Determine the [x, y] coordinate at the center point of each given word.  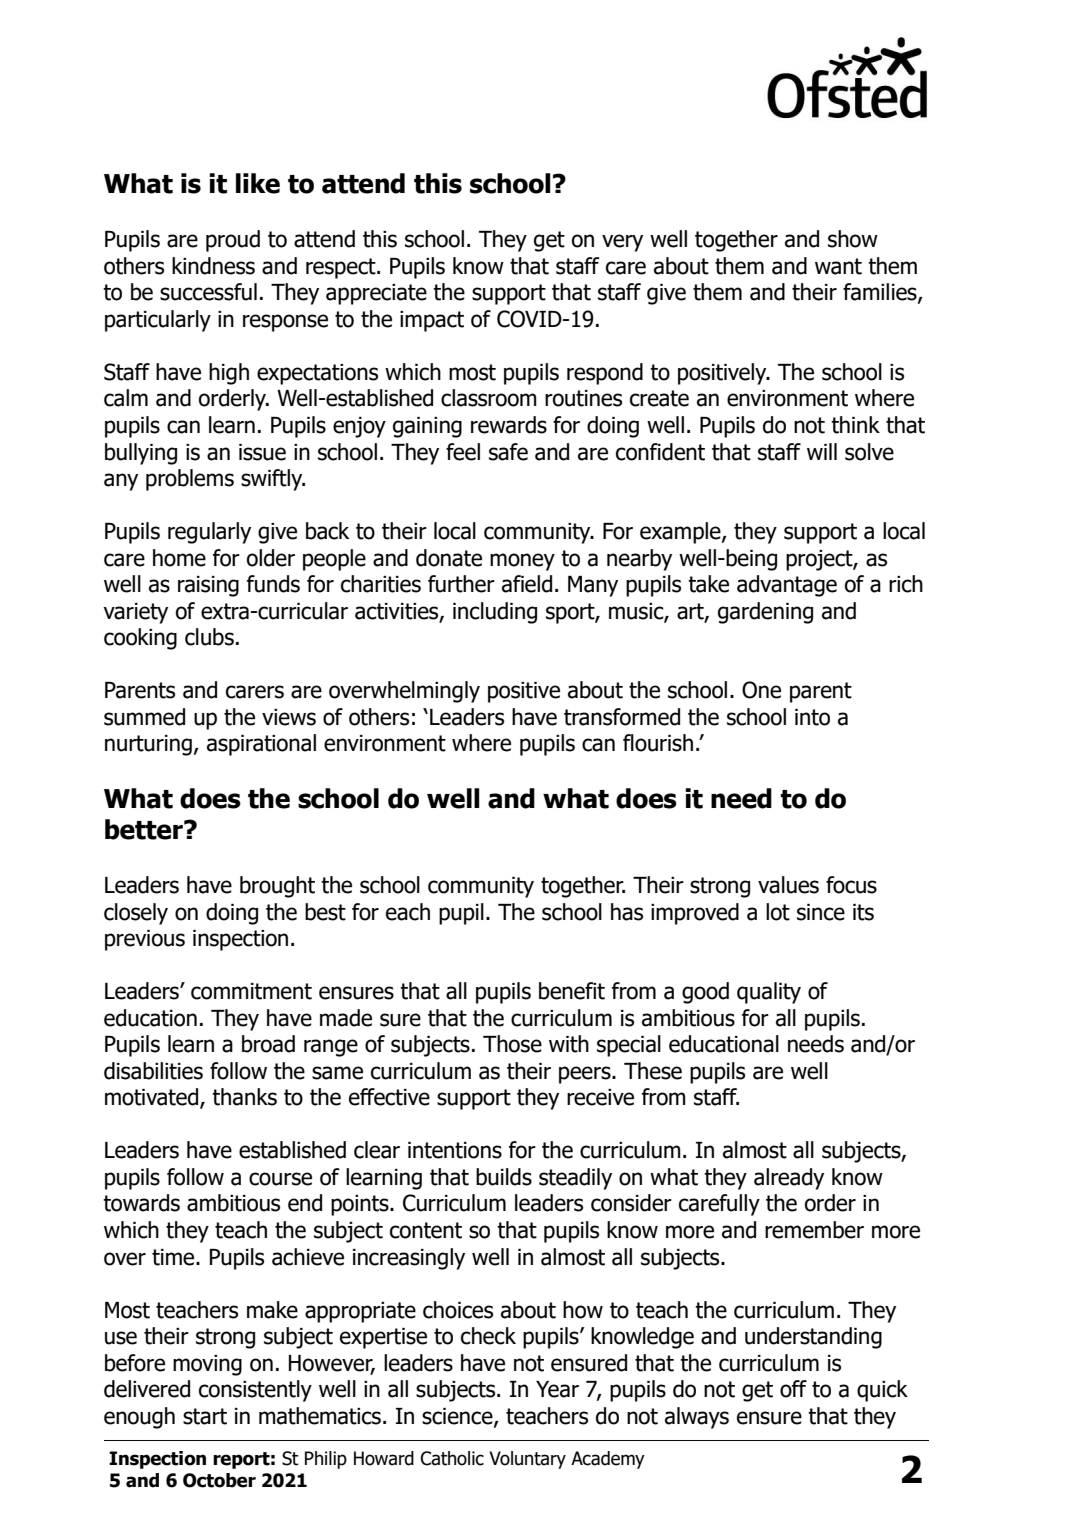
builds [504, 1177]
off [793, 1389]
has [627, 912]
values [788, 885]
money [522, 562]
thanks [244, 1097]
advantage [787, 586]
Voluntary [527, 1460]
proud [233, 241]
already [789, 1179]
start [205, 1416]
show [853, 239]
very [622, 243]
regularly [209, 533]
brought [277, 887]
